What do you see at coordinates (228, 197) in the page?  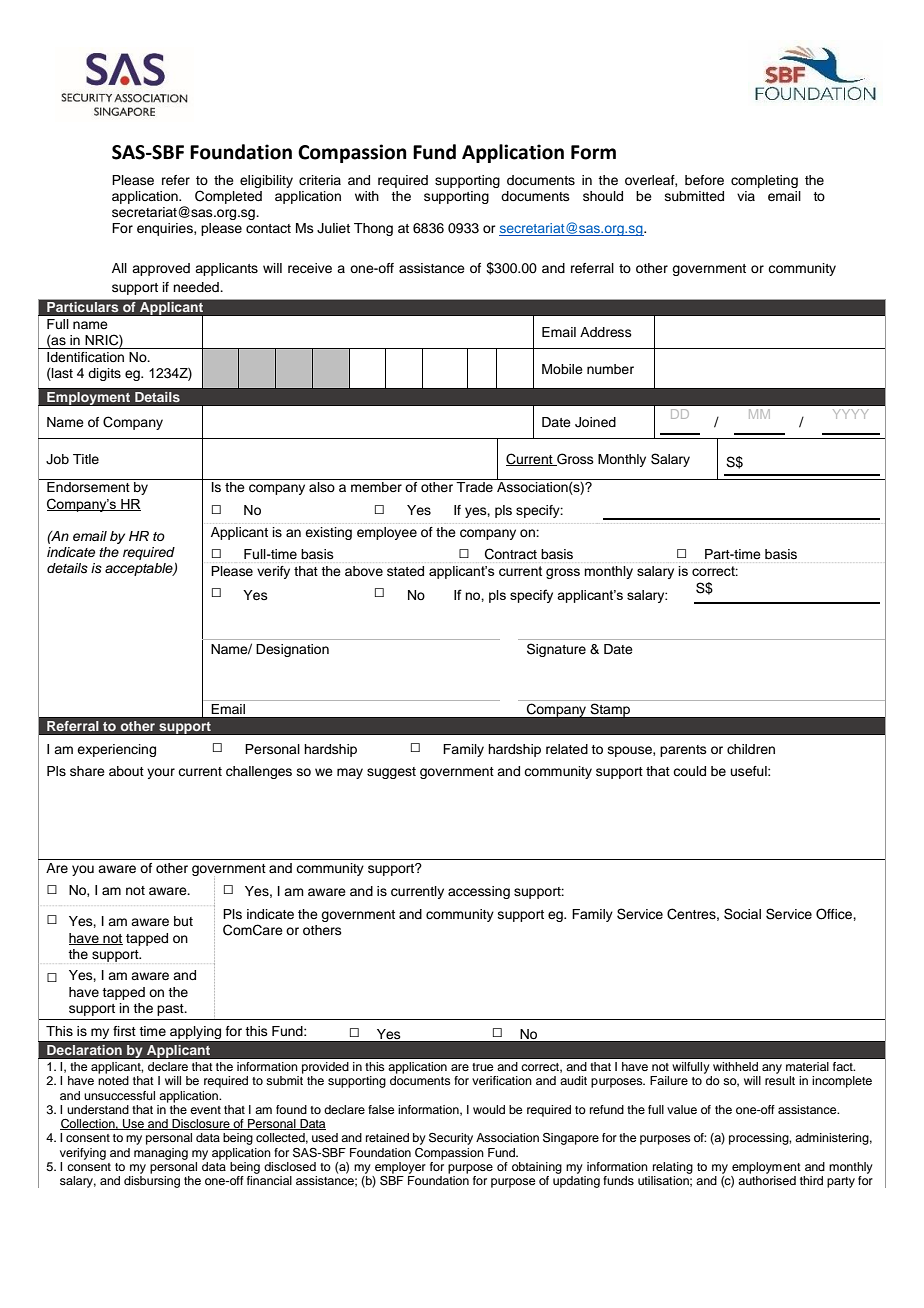 I see `Completed` at bounding box center [228, 197].
